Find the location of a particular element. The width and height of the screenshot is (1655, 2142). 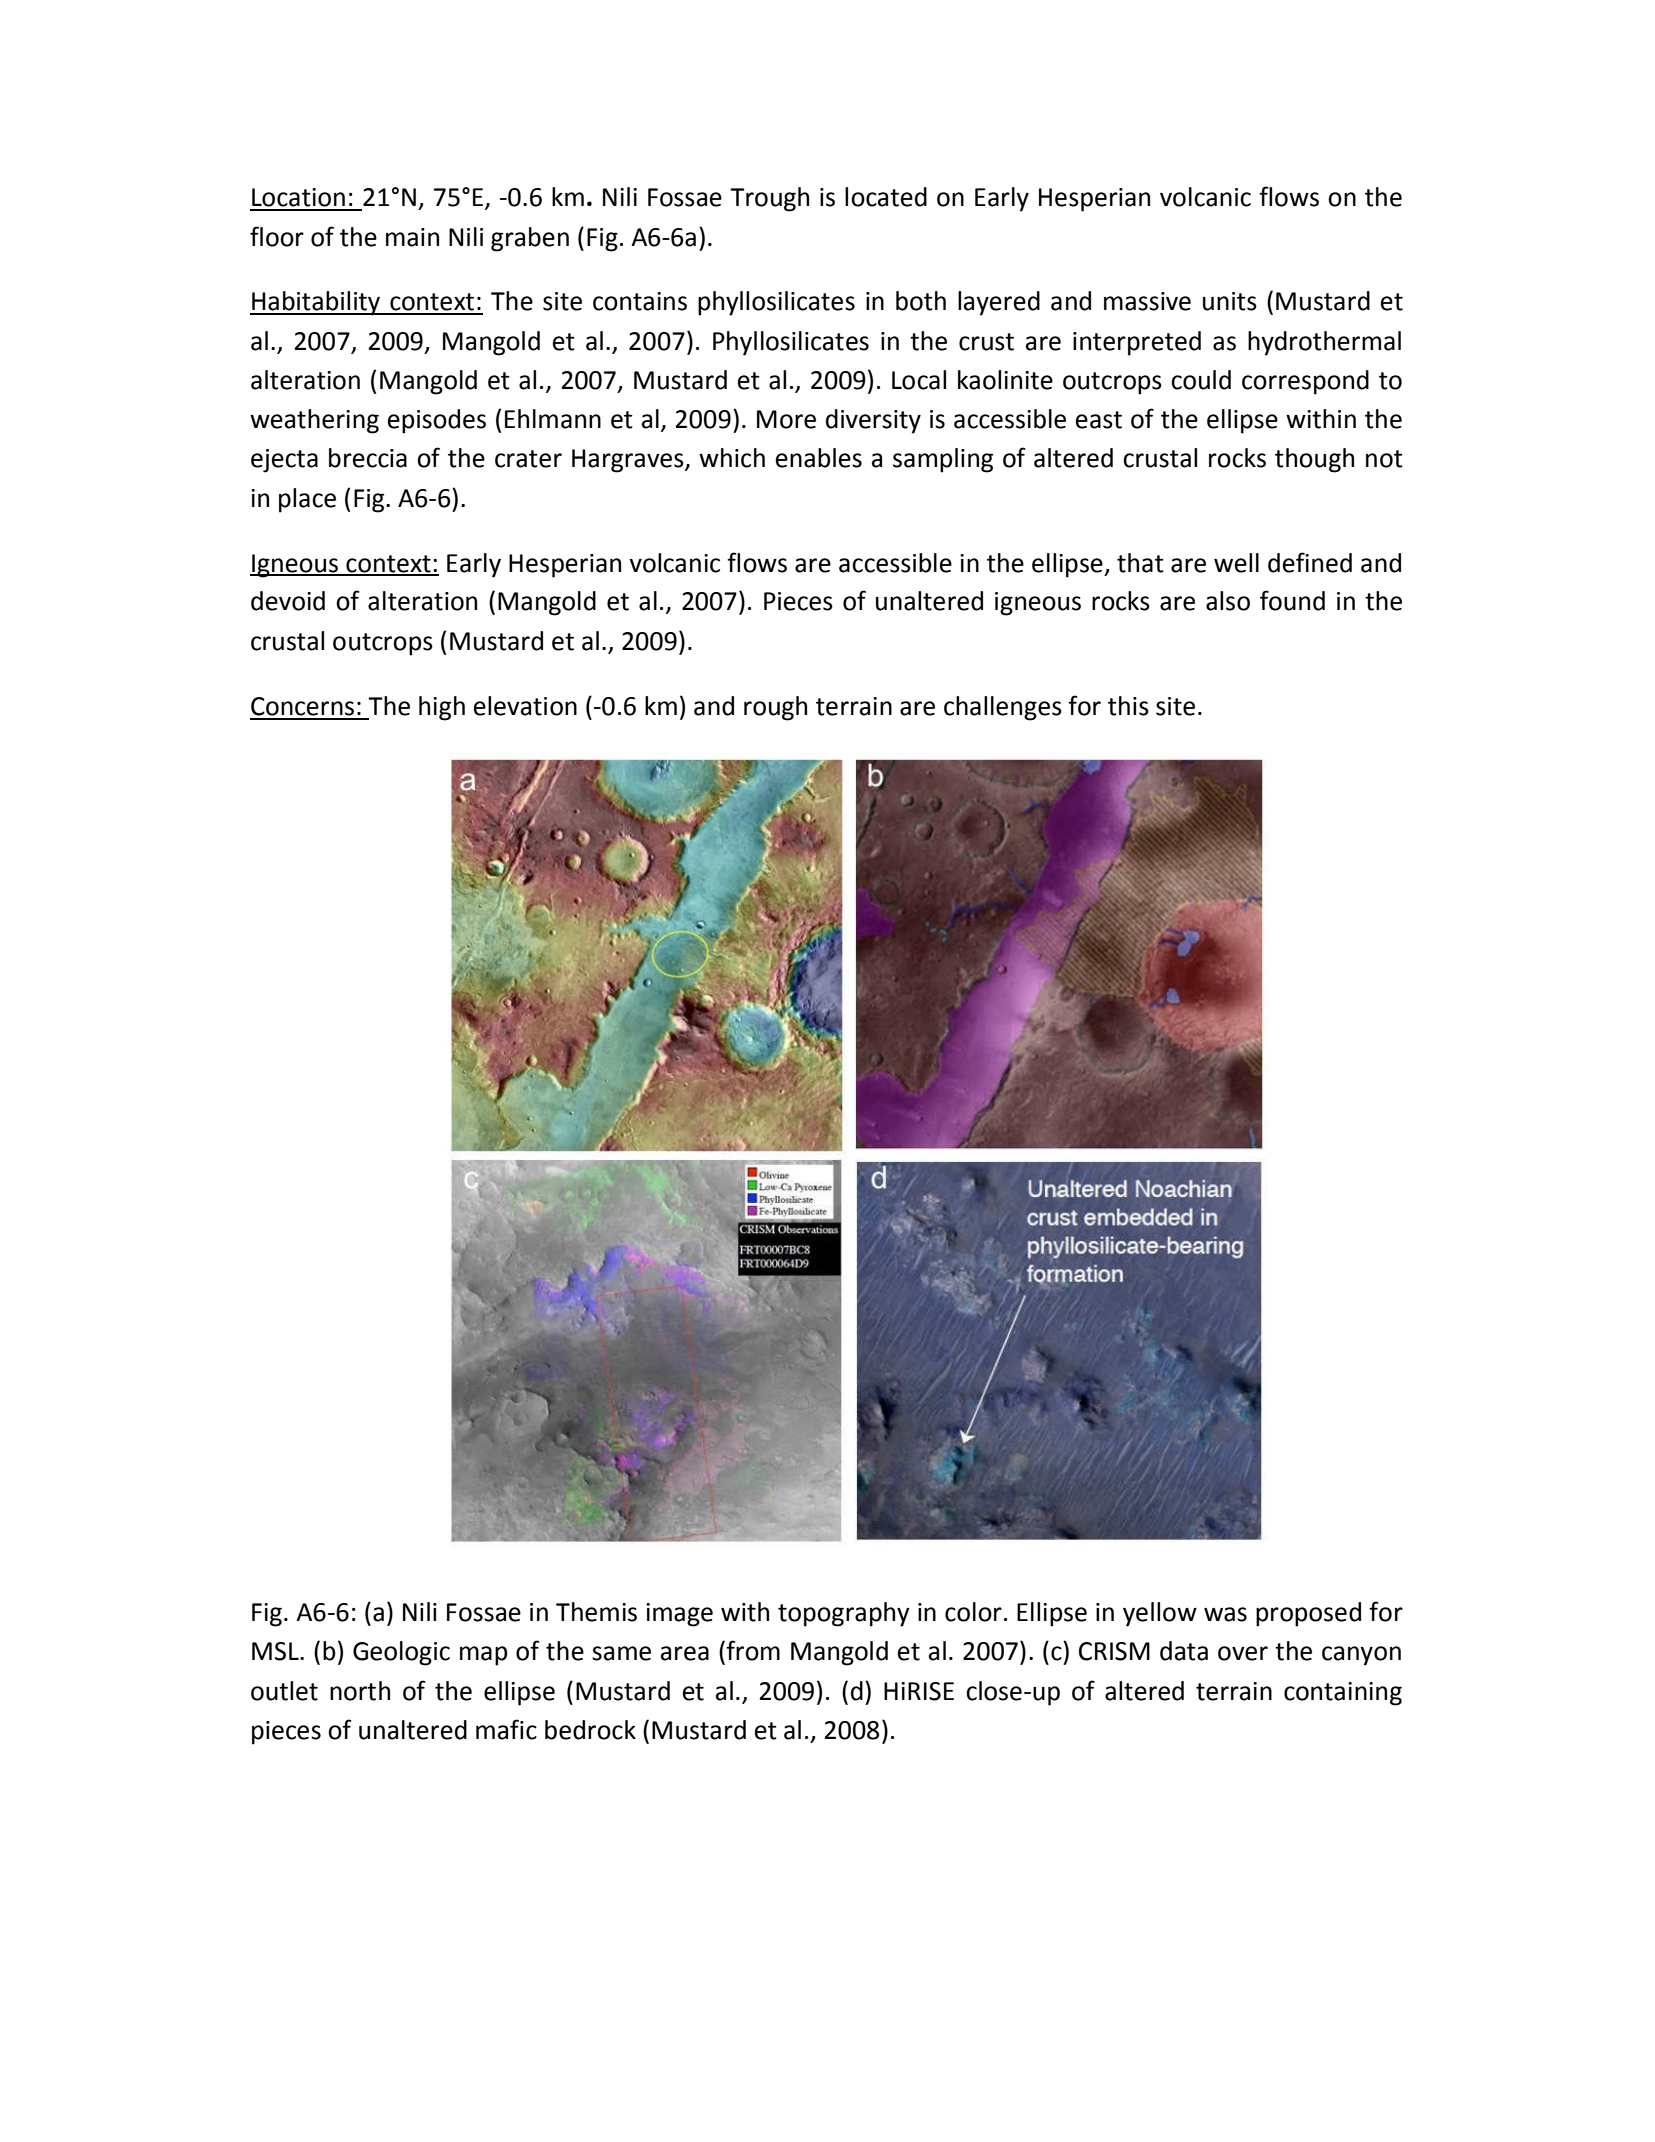

well is located at coordinates (1236, 563).
